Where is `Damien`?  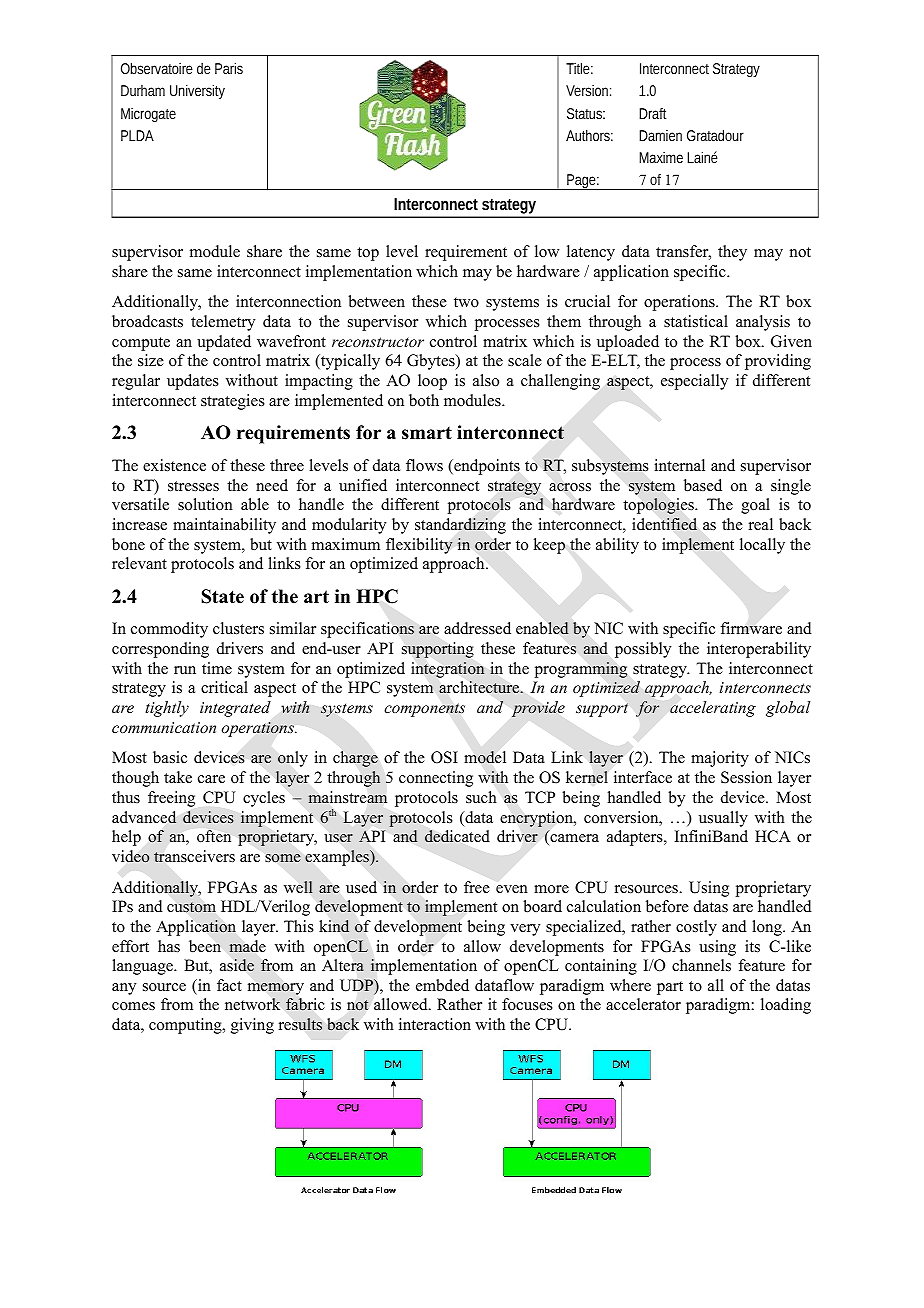 Damien is located at coordinates (660, 135).
